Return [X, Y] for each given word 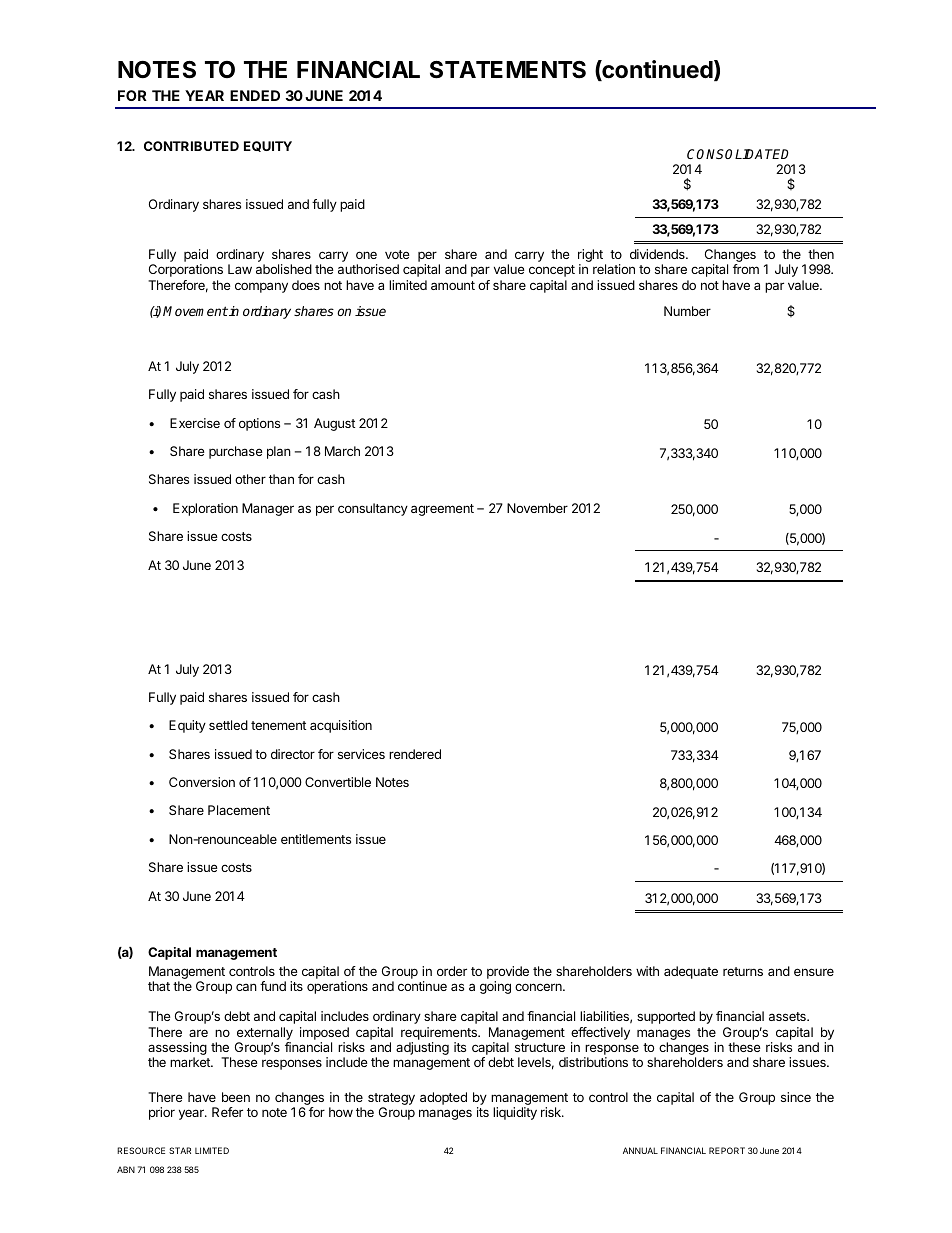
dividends [658, 254]
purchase [236, 452]
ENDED [255, 95]
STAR [180, 1150]
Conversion [202, 782]
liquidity [515, 1113]
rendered [415, 754]
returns [743, 971]
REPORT [727, 1150]
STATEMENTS [508, 70]
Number [687, 311]
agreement [442, 510]
